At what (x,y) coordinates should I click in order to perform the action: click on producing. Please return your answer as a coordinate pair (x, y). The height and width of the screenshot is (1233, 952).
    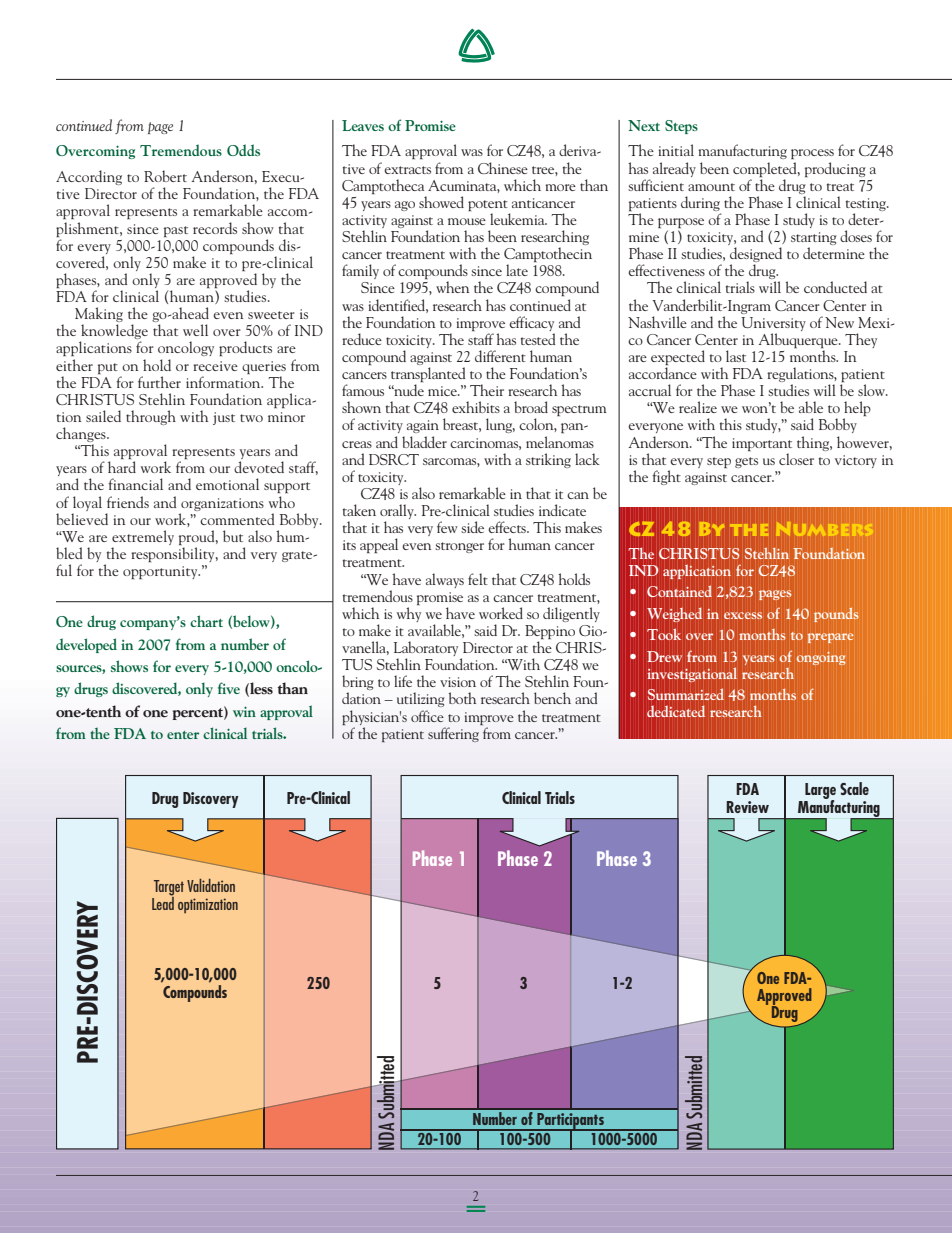
    Looking at the image, I should click on (835, 169).
